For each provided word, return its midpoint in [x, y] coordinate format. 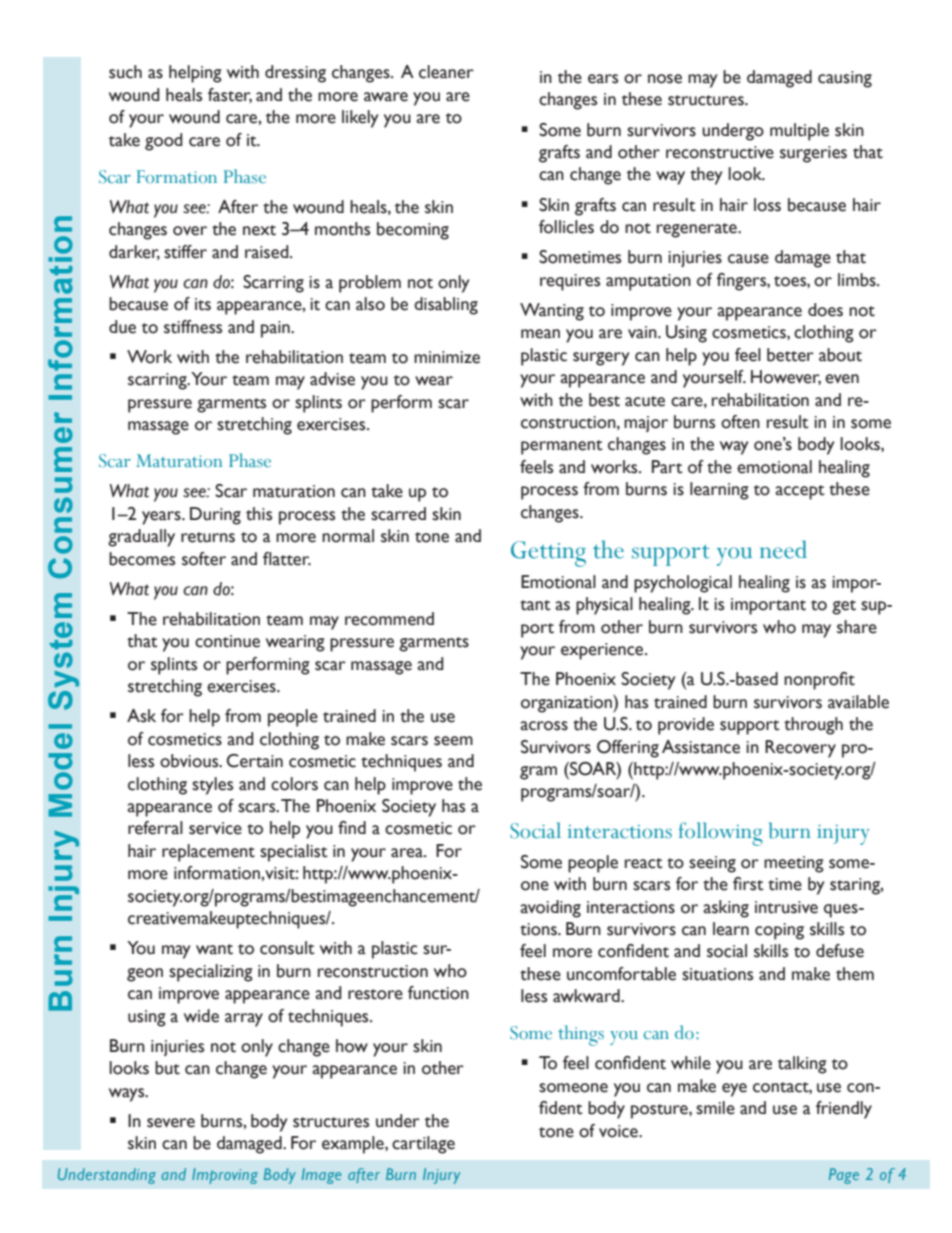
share [857, 627]
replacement [208, 853]
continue [227, 641]
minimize [447, 357]
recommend [389, 619]
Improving [225, 1176]
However [786, 377]
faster [230, 95]
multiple [799, 132]
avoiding [550, 909]
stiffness [193, 327]
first [748, 884]
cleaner [446, 72]
